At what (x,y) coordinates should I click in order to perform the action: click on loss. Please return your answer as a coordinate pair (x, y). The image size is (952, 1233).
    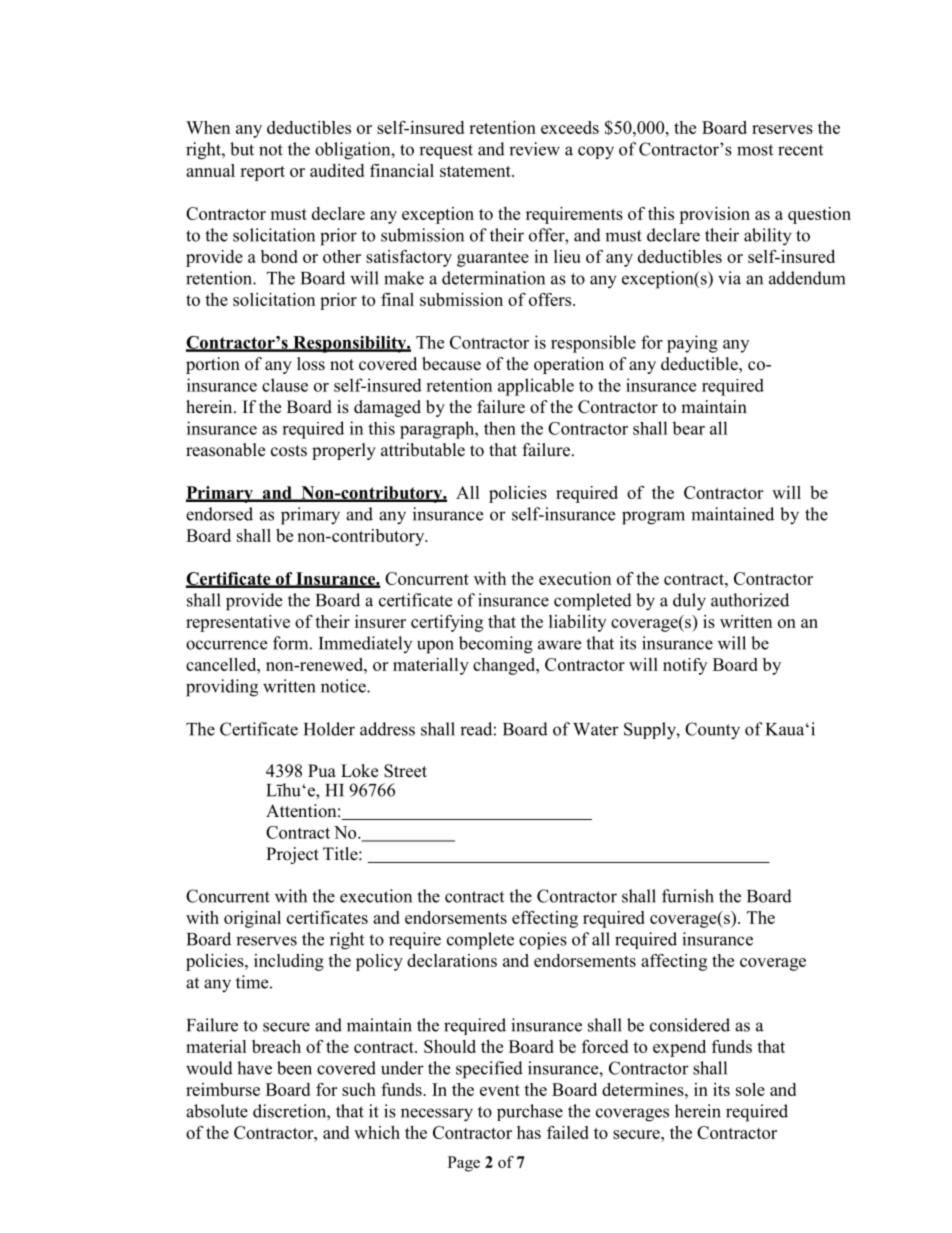
    Looking at the image, I should click on (311, 364).
